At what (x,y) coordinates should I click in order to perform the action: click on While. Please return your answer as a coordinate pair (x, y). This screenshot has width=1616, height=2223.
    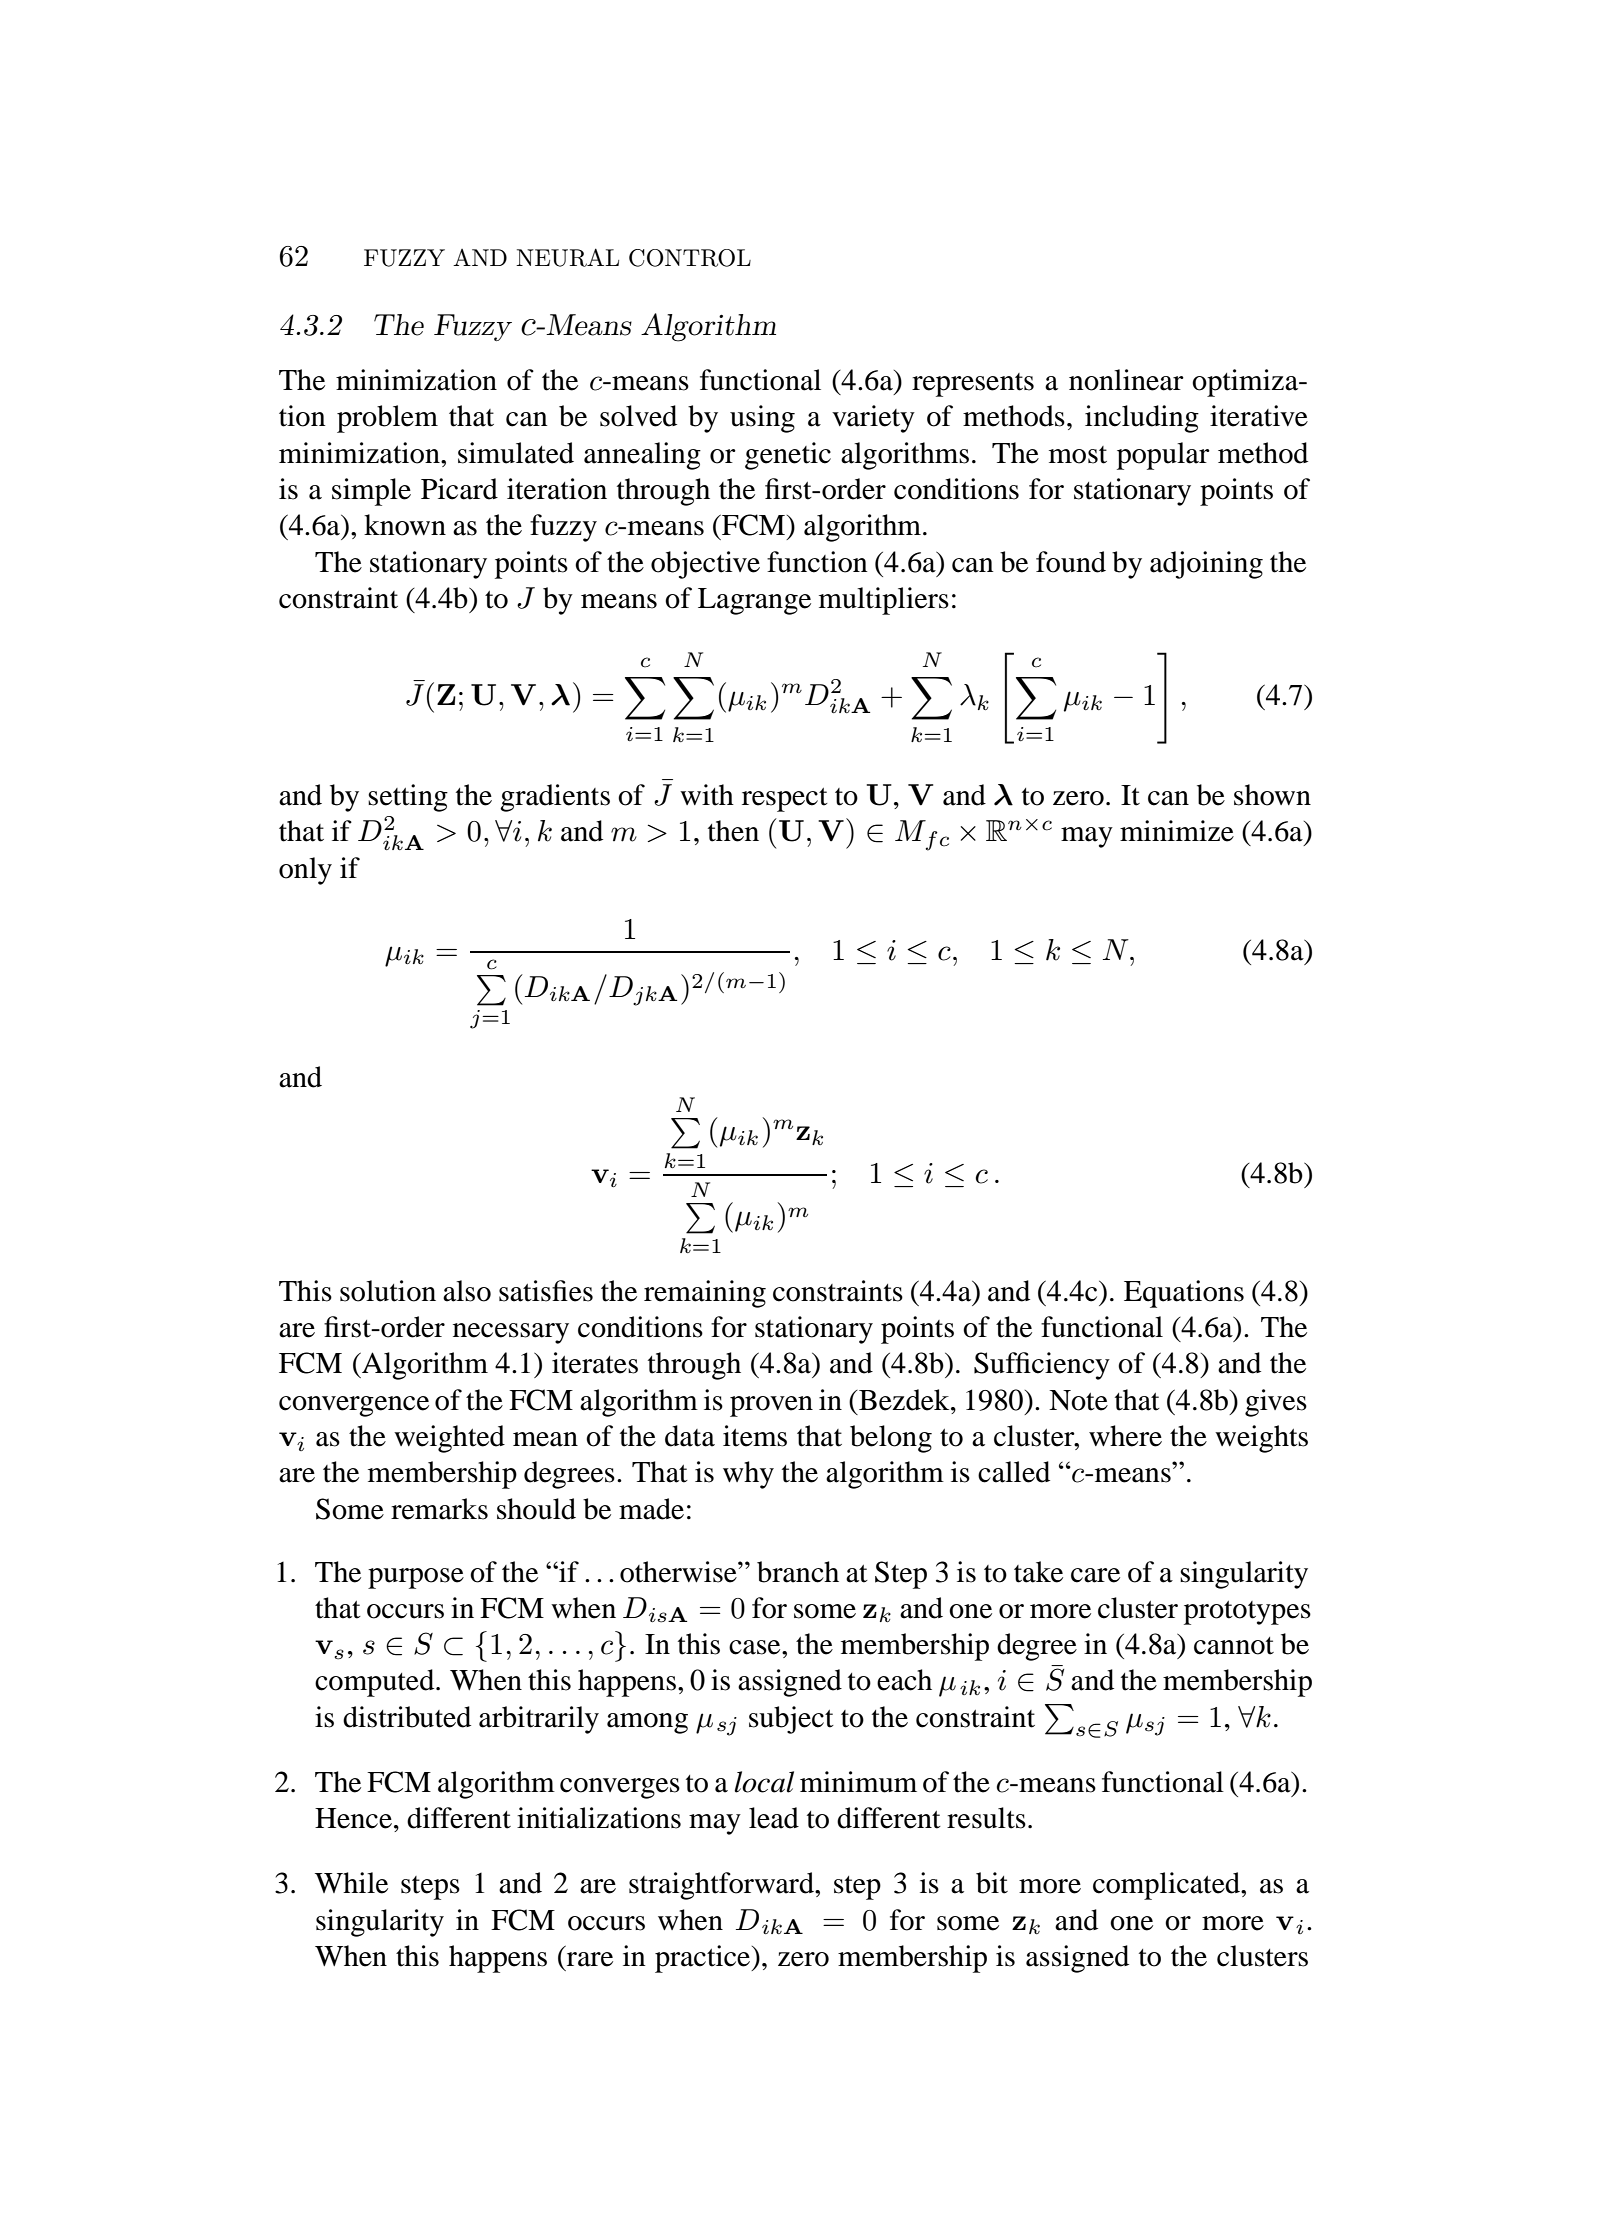
    Looking at the image, I should click on (351, 1883).
